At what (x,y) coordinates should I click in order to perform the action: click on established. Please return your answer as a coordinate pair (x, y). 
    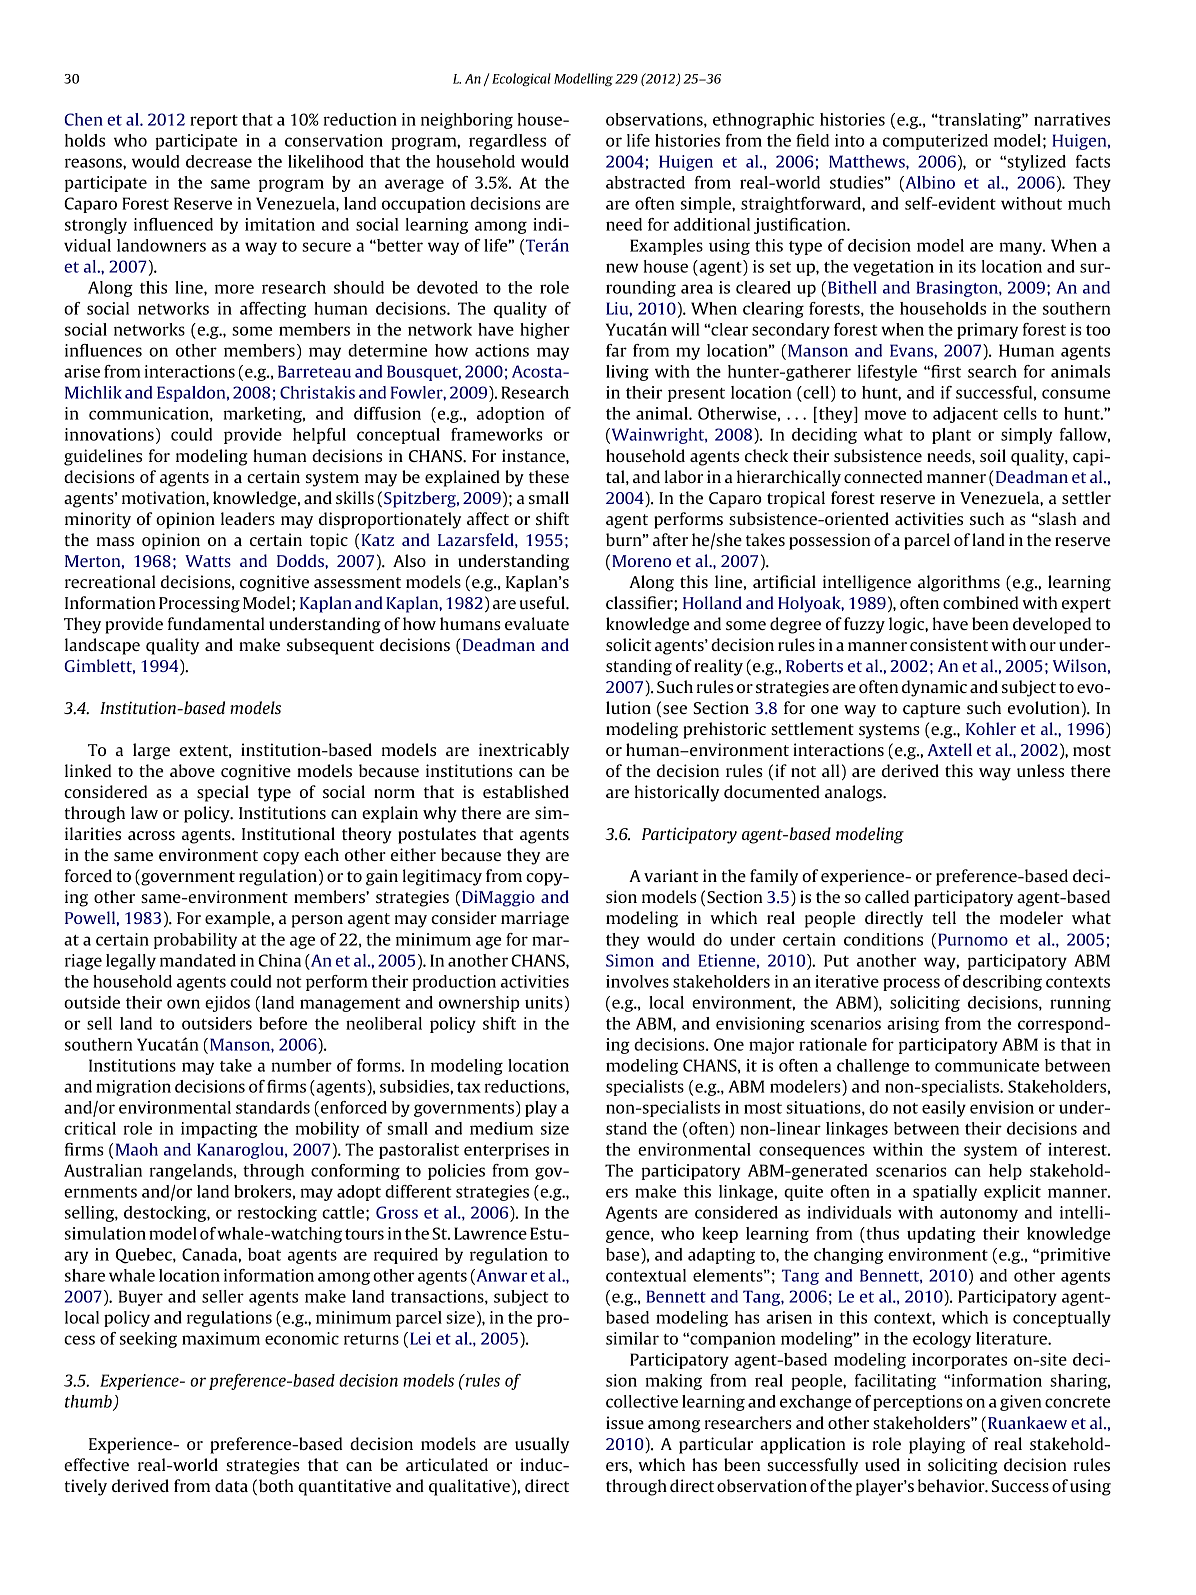
    Looking at the image, I should click on (526, 791).
